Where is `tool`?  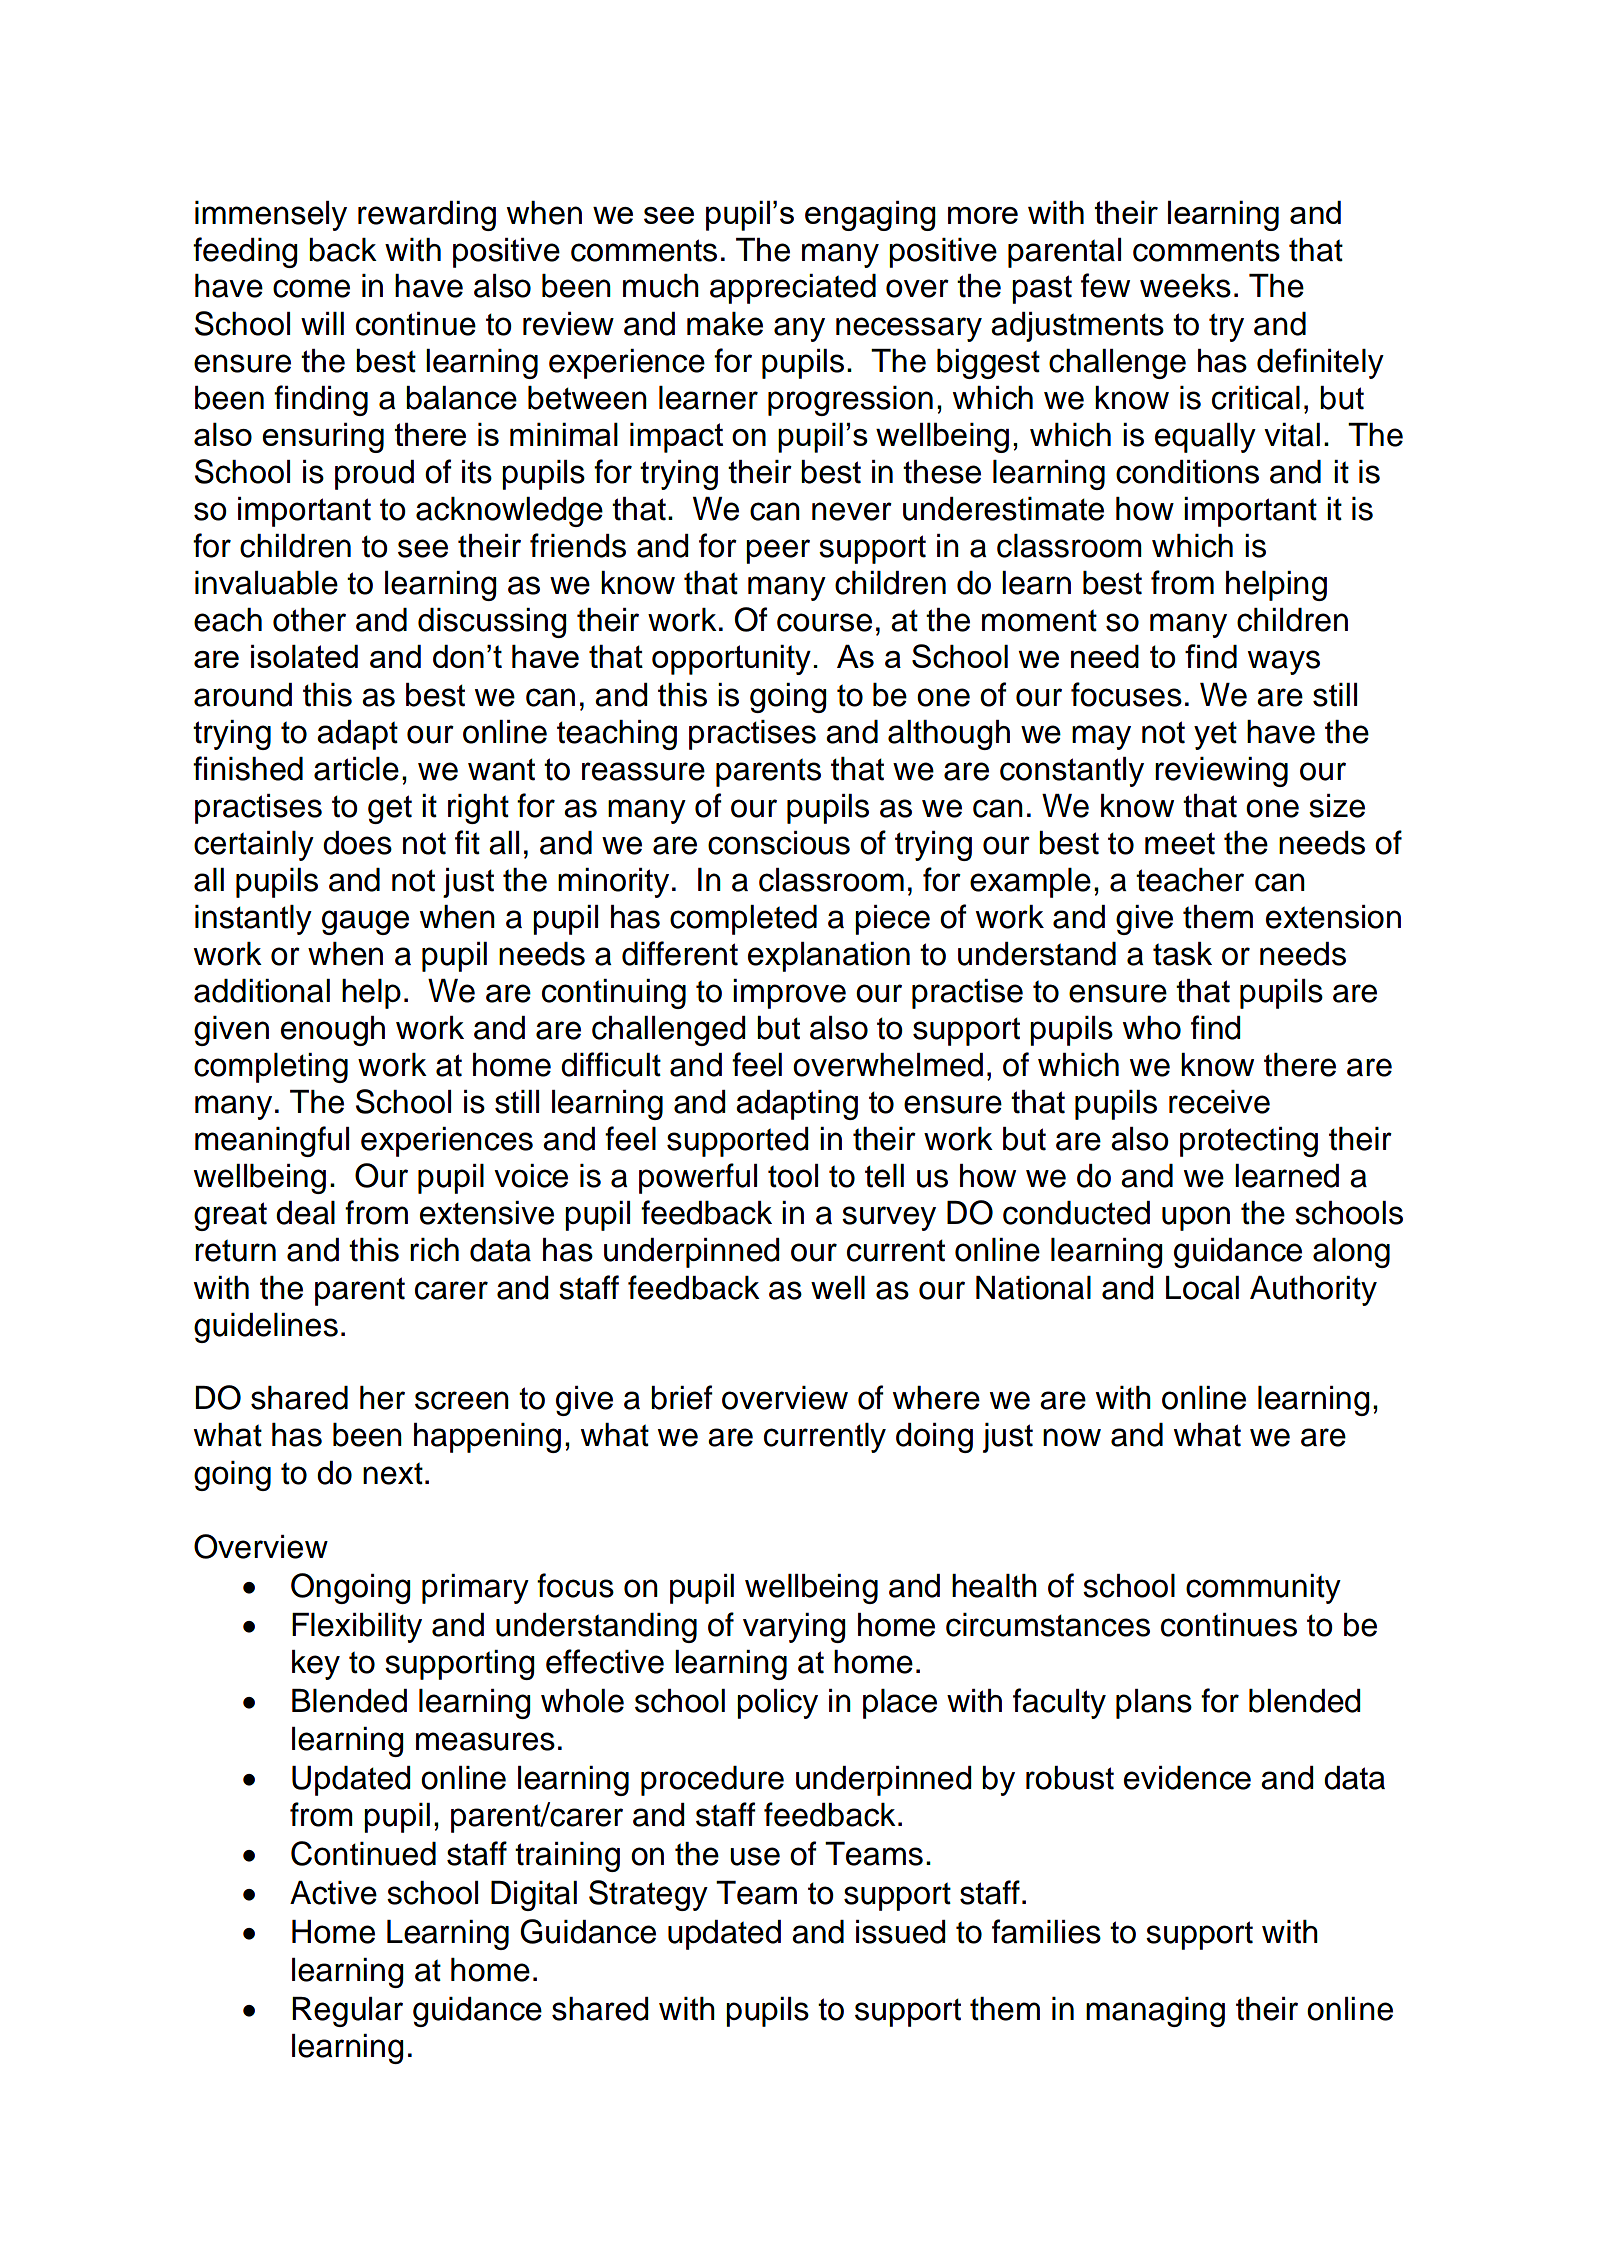
tool is located at coordinates (793, 1176).
